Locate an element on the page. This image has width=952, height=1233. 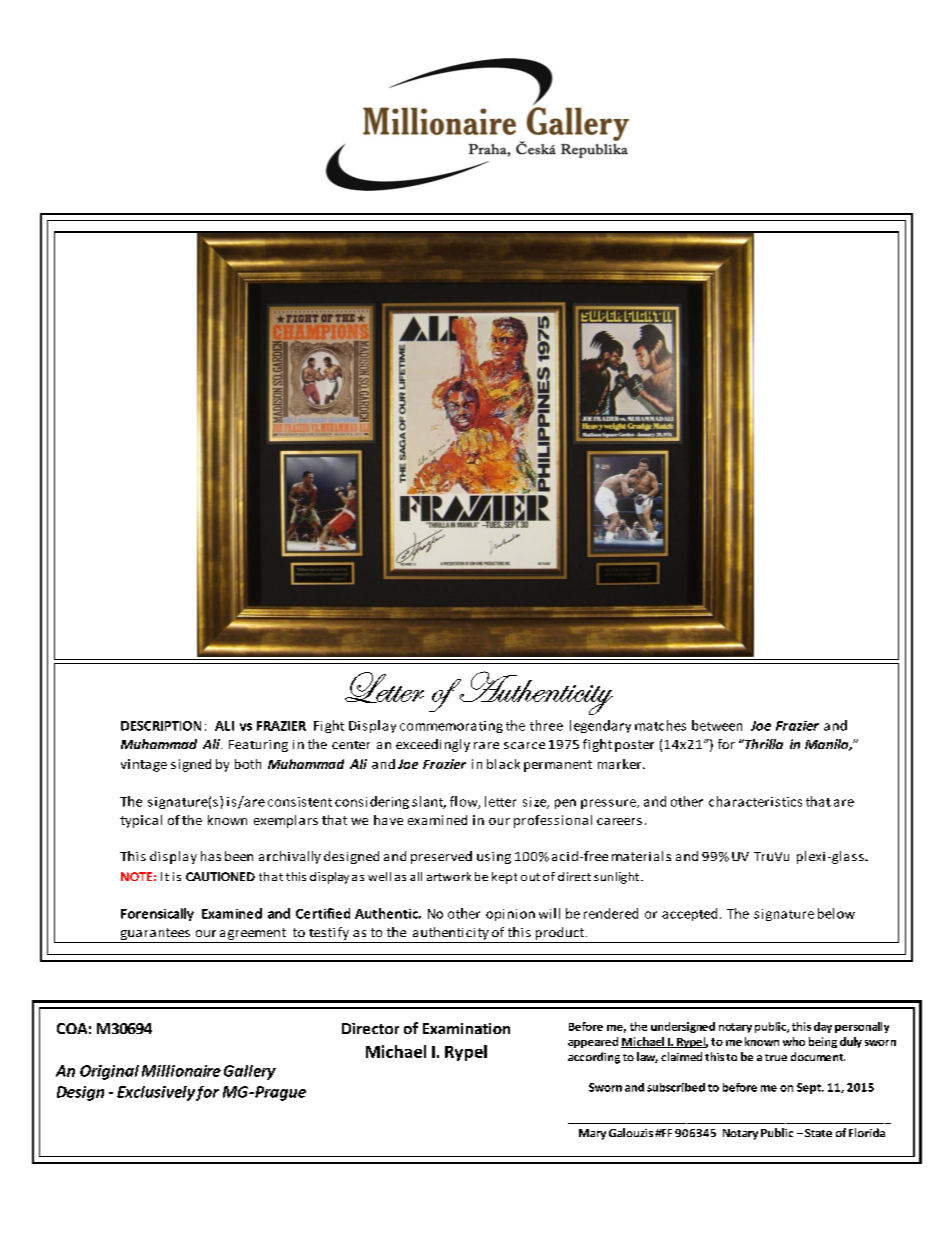
characteristics is located at coordinates (755, 801).
